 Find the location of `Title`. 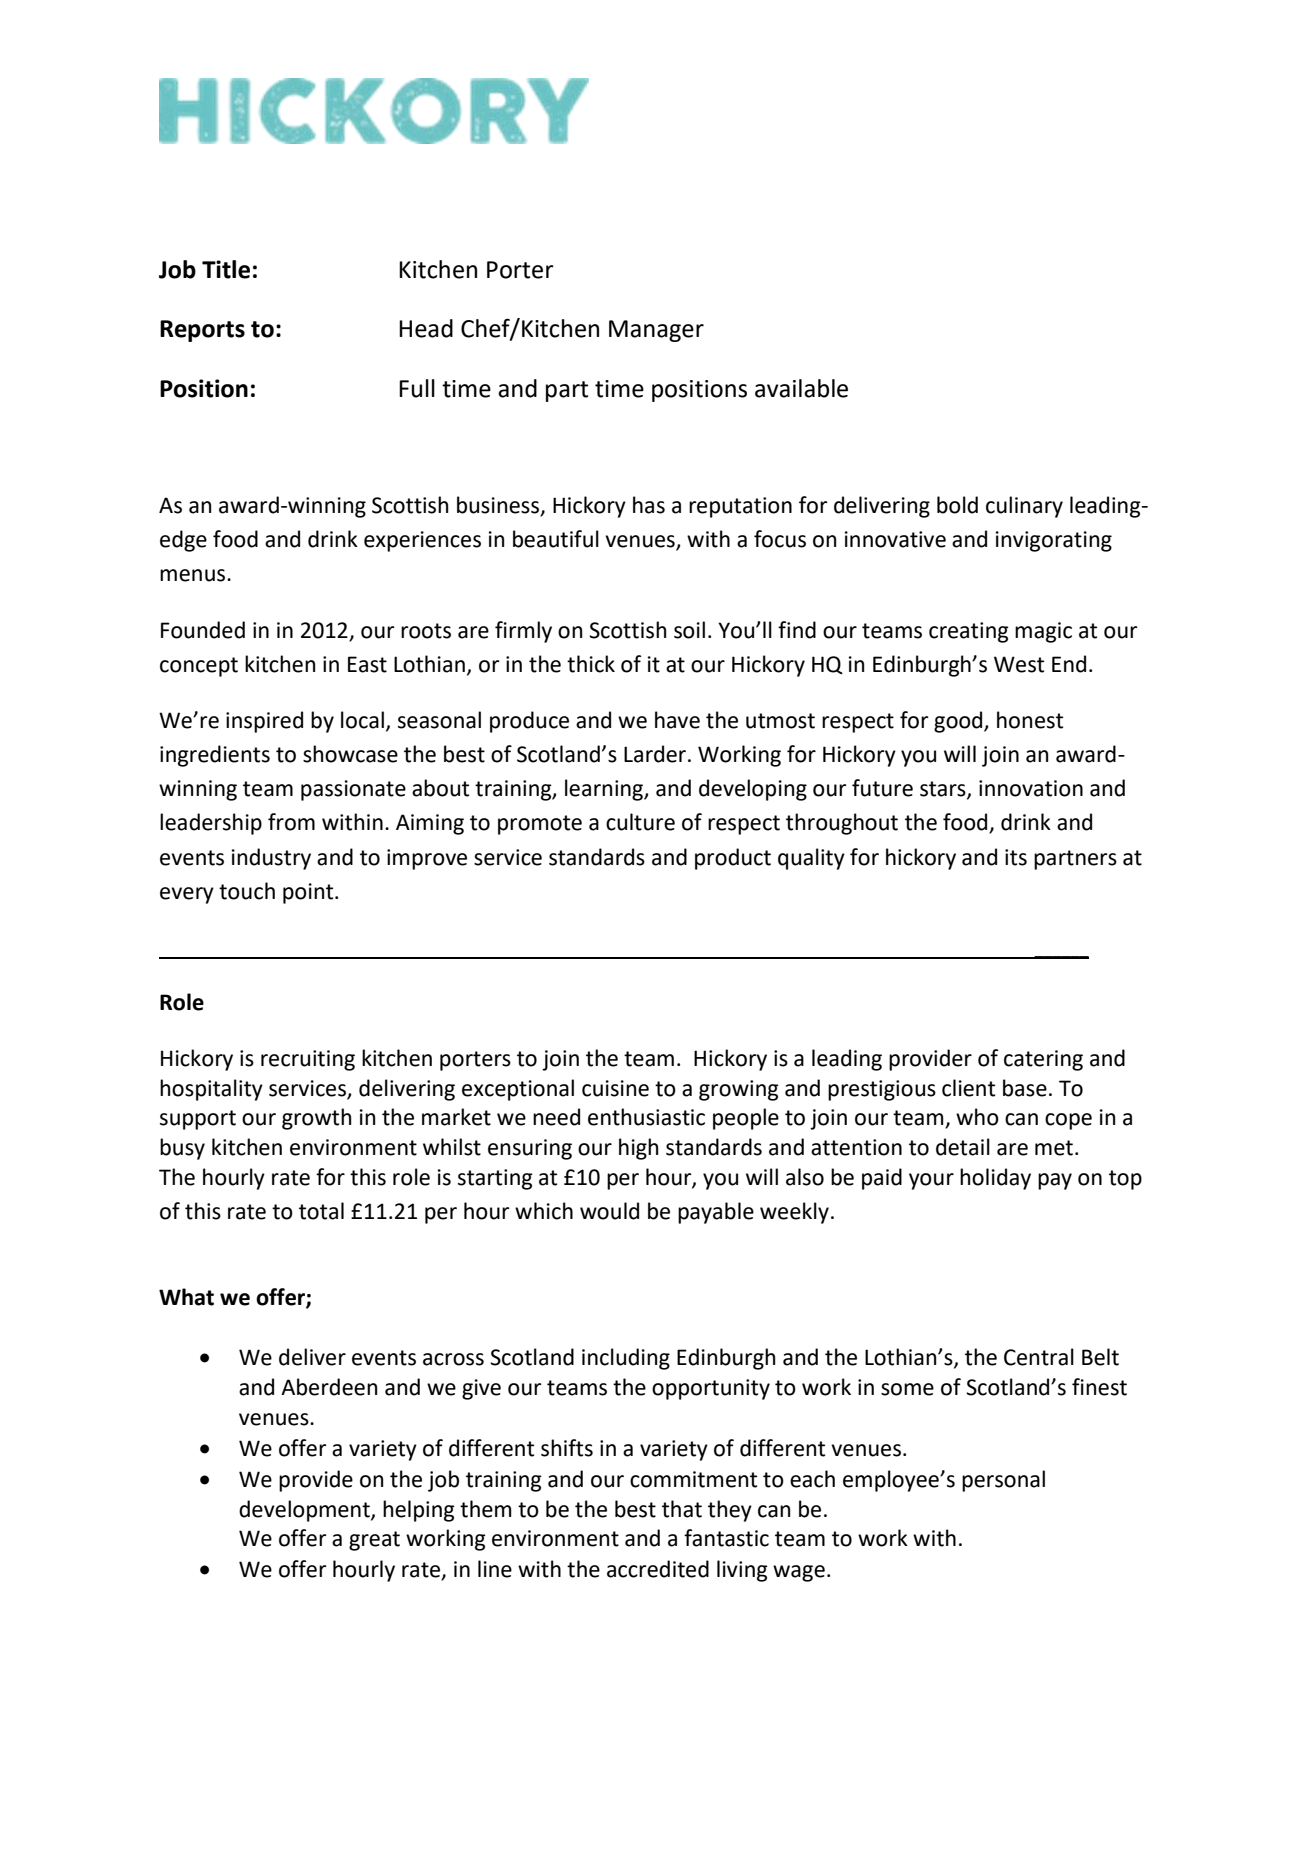

Title is located at coordinates (226, 269).
